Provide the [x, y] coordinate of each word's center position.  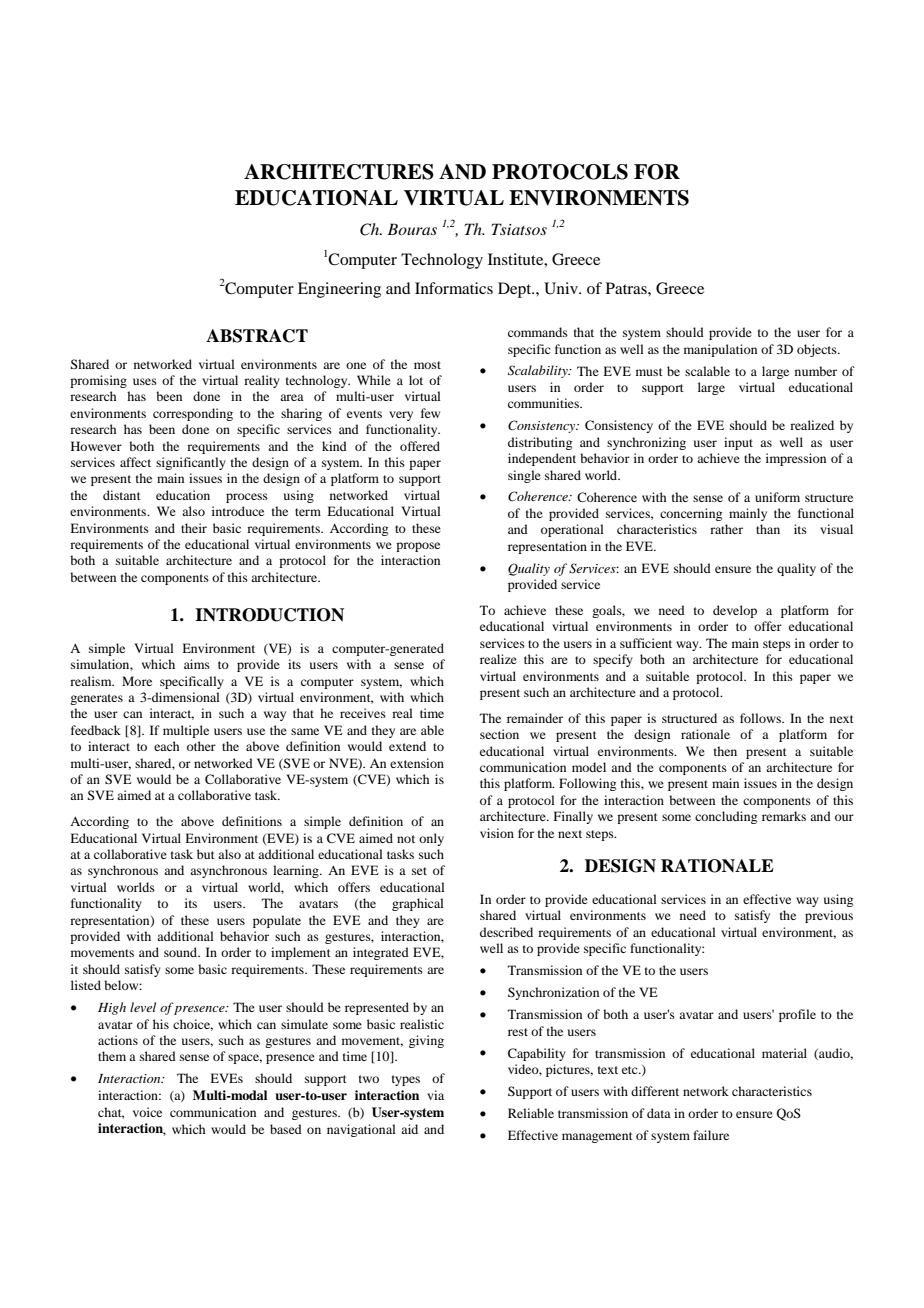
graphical [418, 904]
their [194, 528]
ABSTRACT [257, 336]
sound [182, 952]
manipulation [720, 350]
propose [418, 547]
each [167, 746]
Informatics [454, 288]
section [499, 734]
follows [761, 718]
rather [726, 529]
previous [829, 916]
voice [147, 1112]
